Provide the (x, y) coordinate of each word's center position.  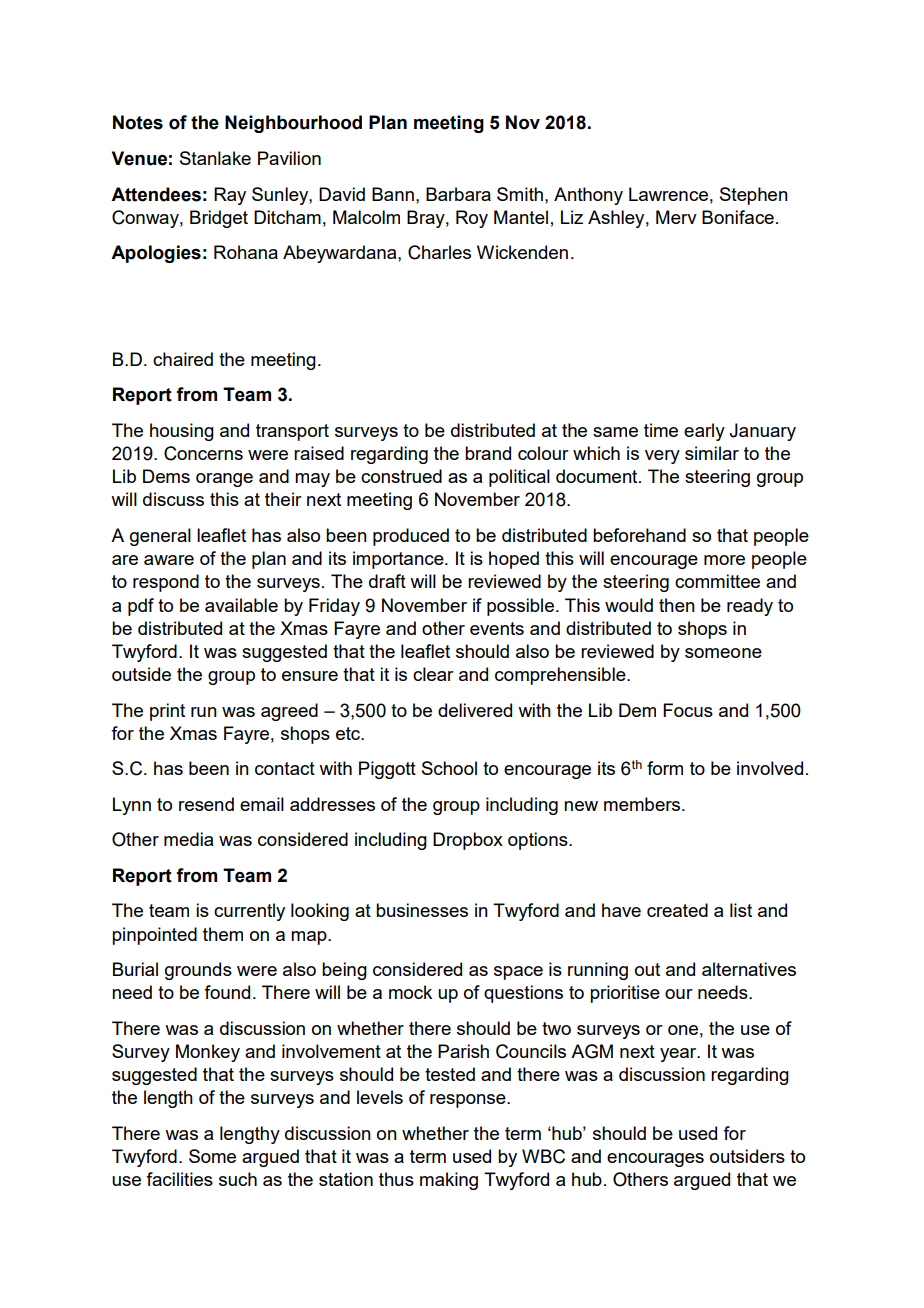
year (679, 1055)
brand (488, 453)
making (449, 1181)
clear (433, 674)
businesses (422, 910)
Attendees (156, 194)
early (704, 432)
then (677, 605)
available (241, 605)
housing (182, 432)
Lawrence (668, 194)
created (677, 910)
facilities (179, 1179)
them (223, 934)
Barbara (458, 194)
